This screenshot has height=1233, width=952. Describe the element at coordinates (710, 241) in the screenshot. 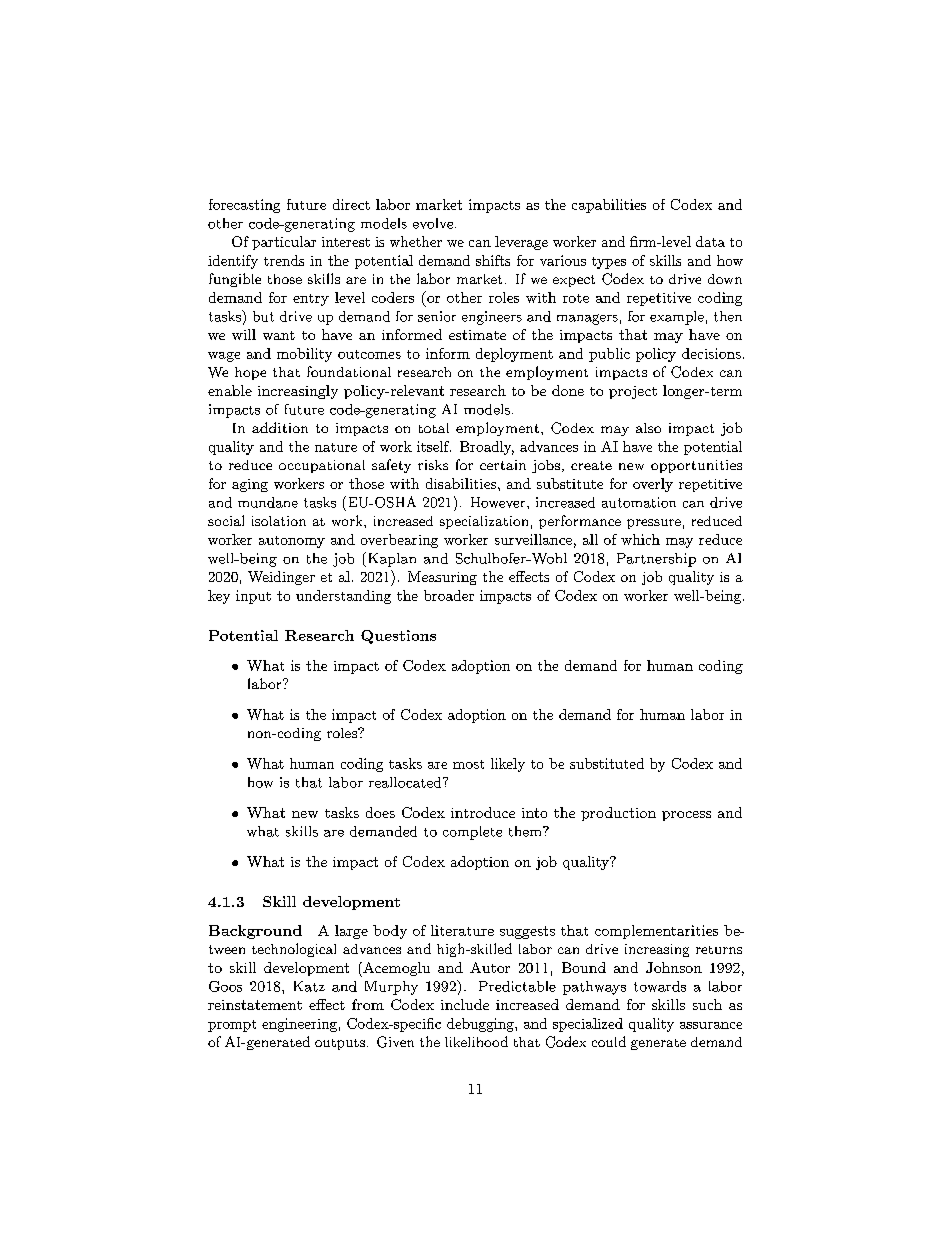

I see `data` at that location.
